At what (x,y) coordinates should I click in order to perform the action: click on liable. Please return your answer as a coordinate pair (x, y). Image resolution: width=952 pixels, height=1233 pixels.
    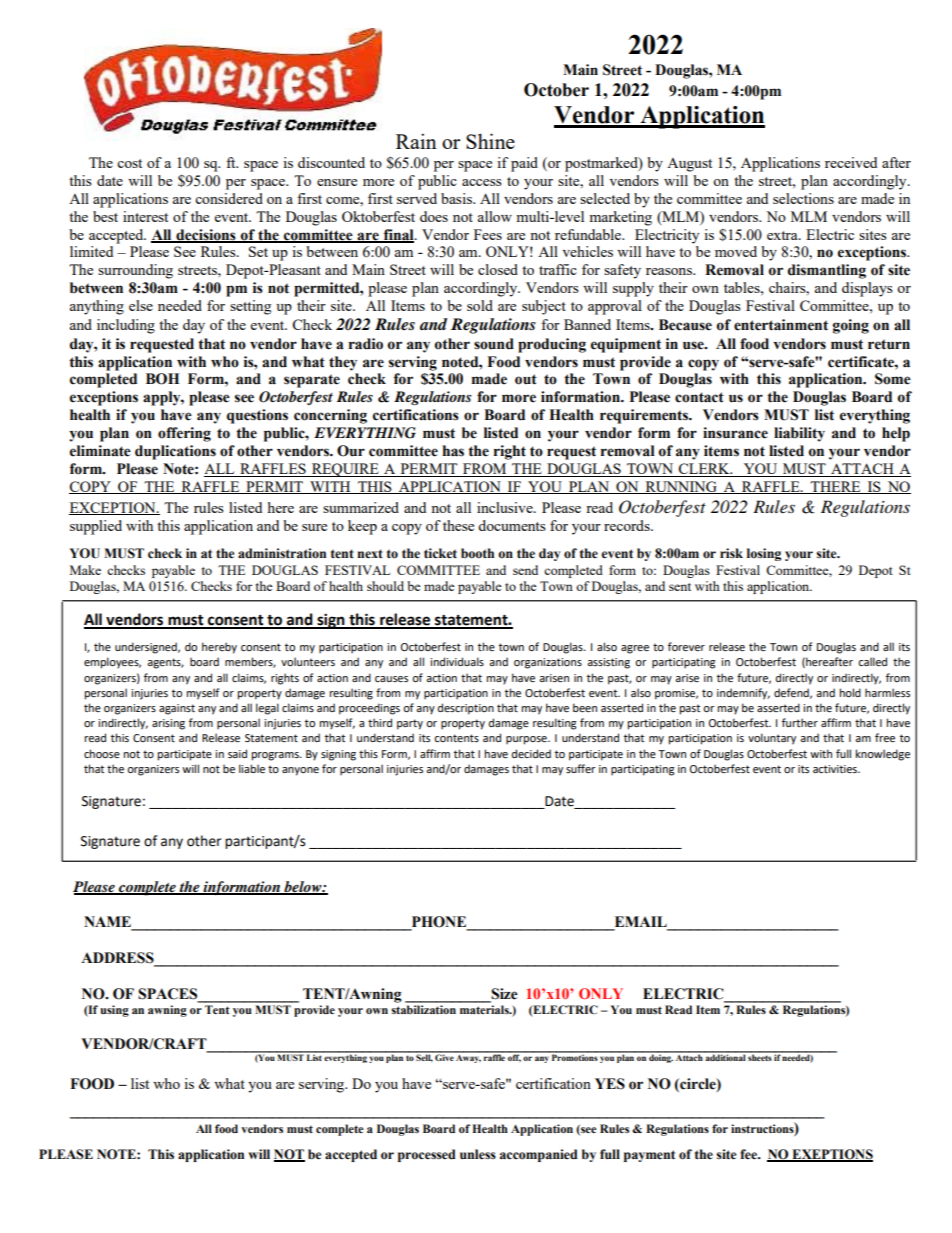
    Looking at the image, I should click on (252, 768).
